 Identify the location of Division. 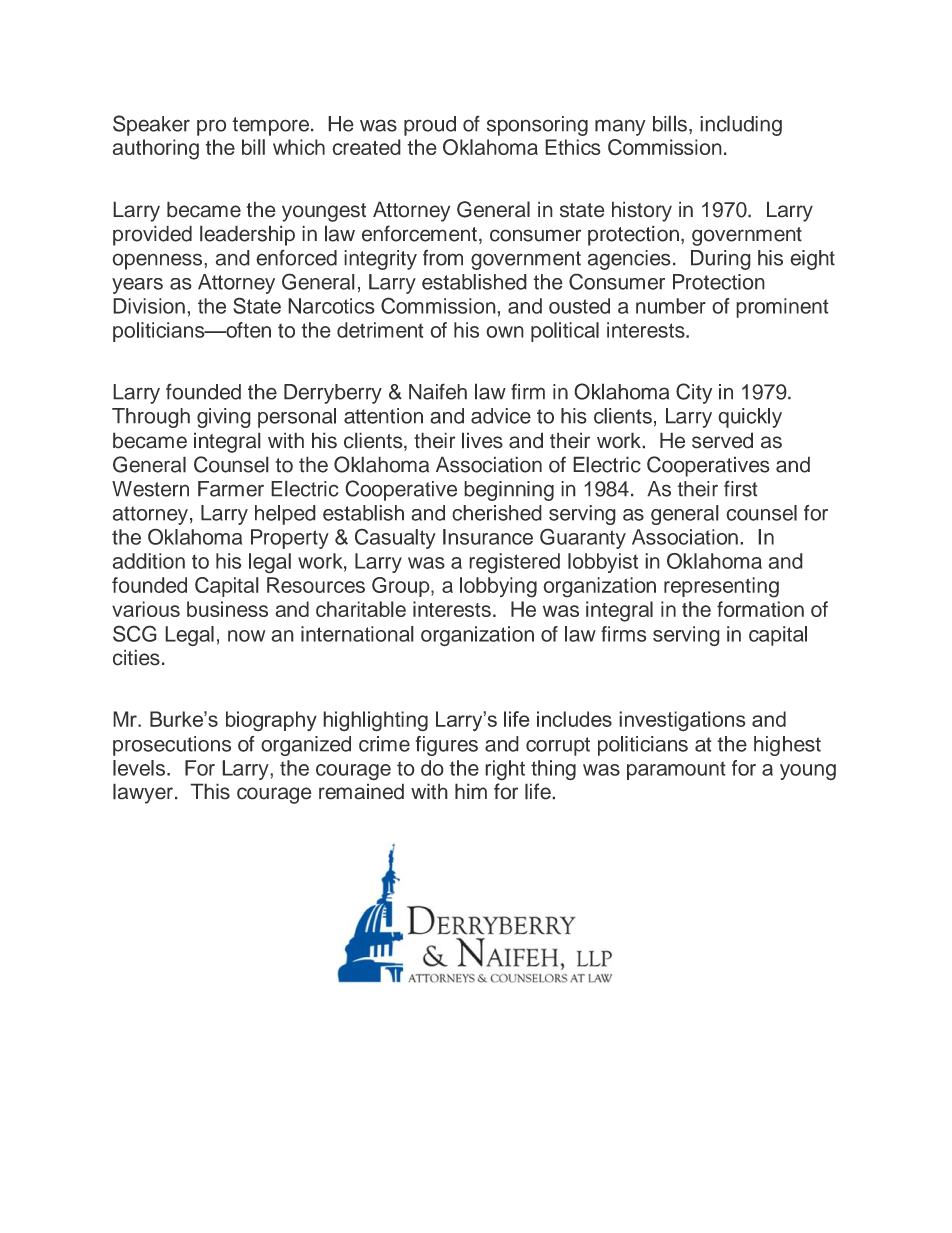
(149, 306).
